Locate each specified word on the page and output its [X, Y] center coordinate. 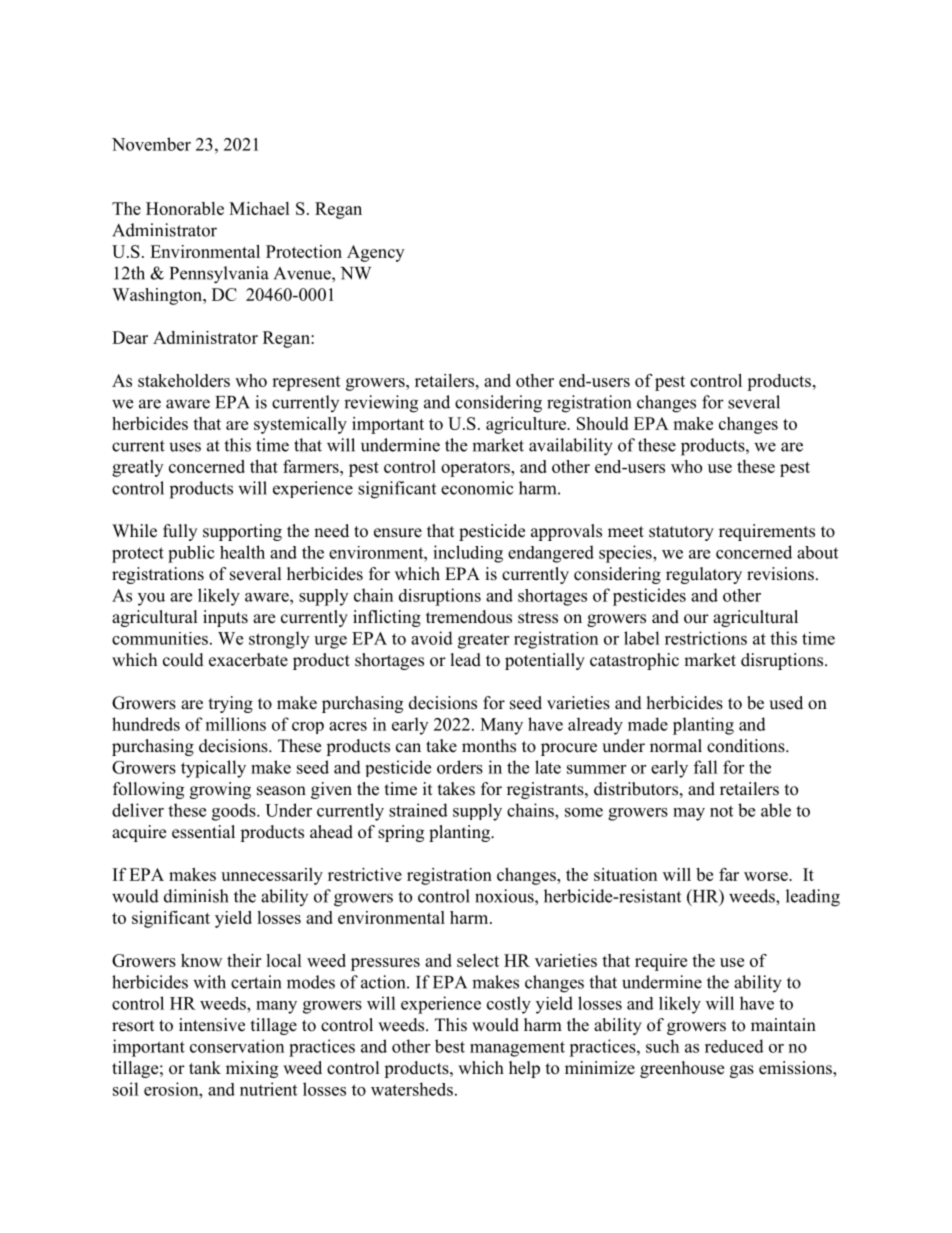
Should [602, 423]
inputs [225, 618]
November [151, 144]
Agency [375, 253]
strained [418, 810]
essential [203, 832]
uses [185, 447]
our [696, 619]
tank [205, 1067]
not [721, 811]
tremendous [469, 617]
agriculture [527, 425]
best [450, 1046]
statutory [681, 533]
